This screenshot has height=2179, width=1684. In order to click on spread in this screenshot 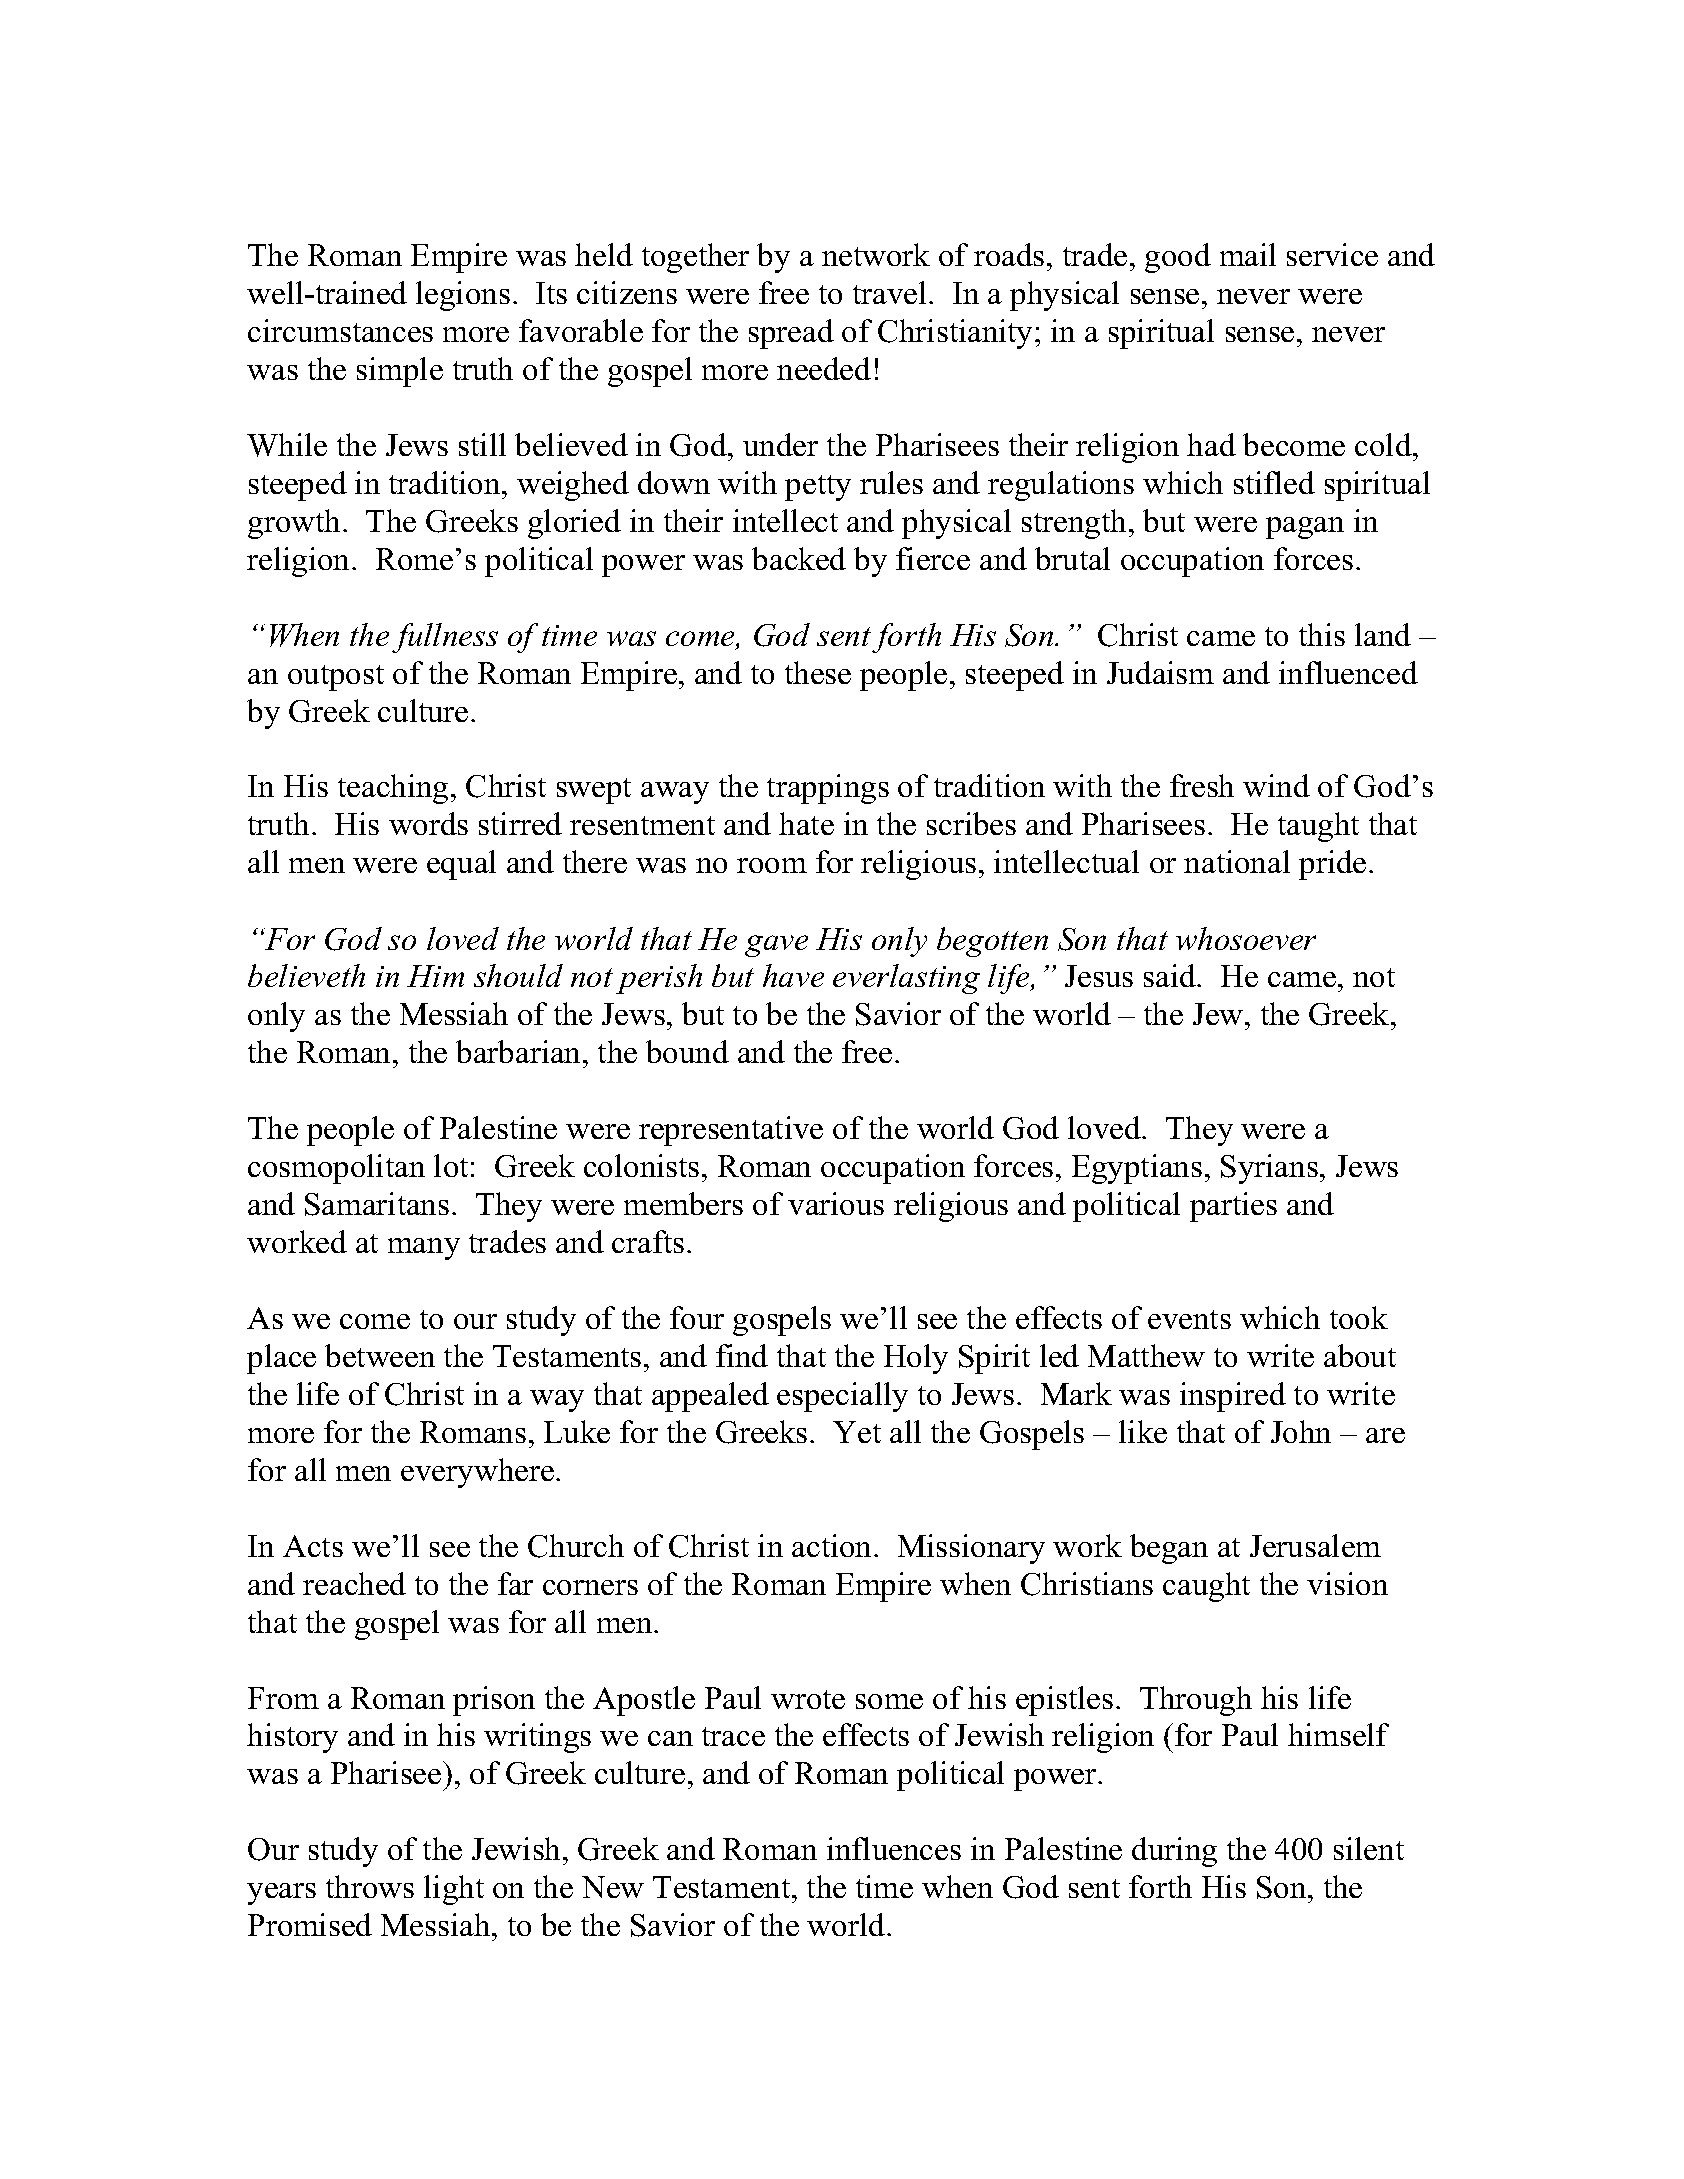, I will do `click(791, 334)`.
